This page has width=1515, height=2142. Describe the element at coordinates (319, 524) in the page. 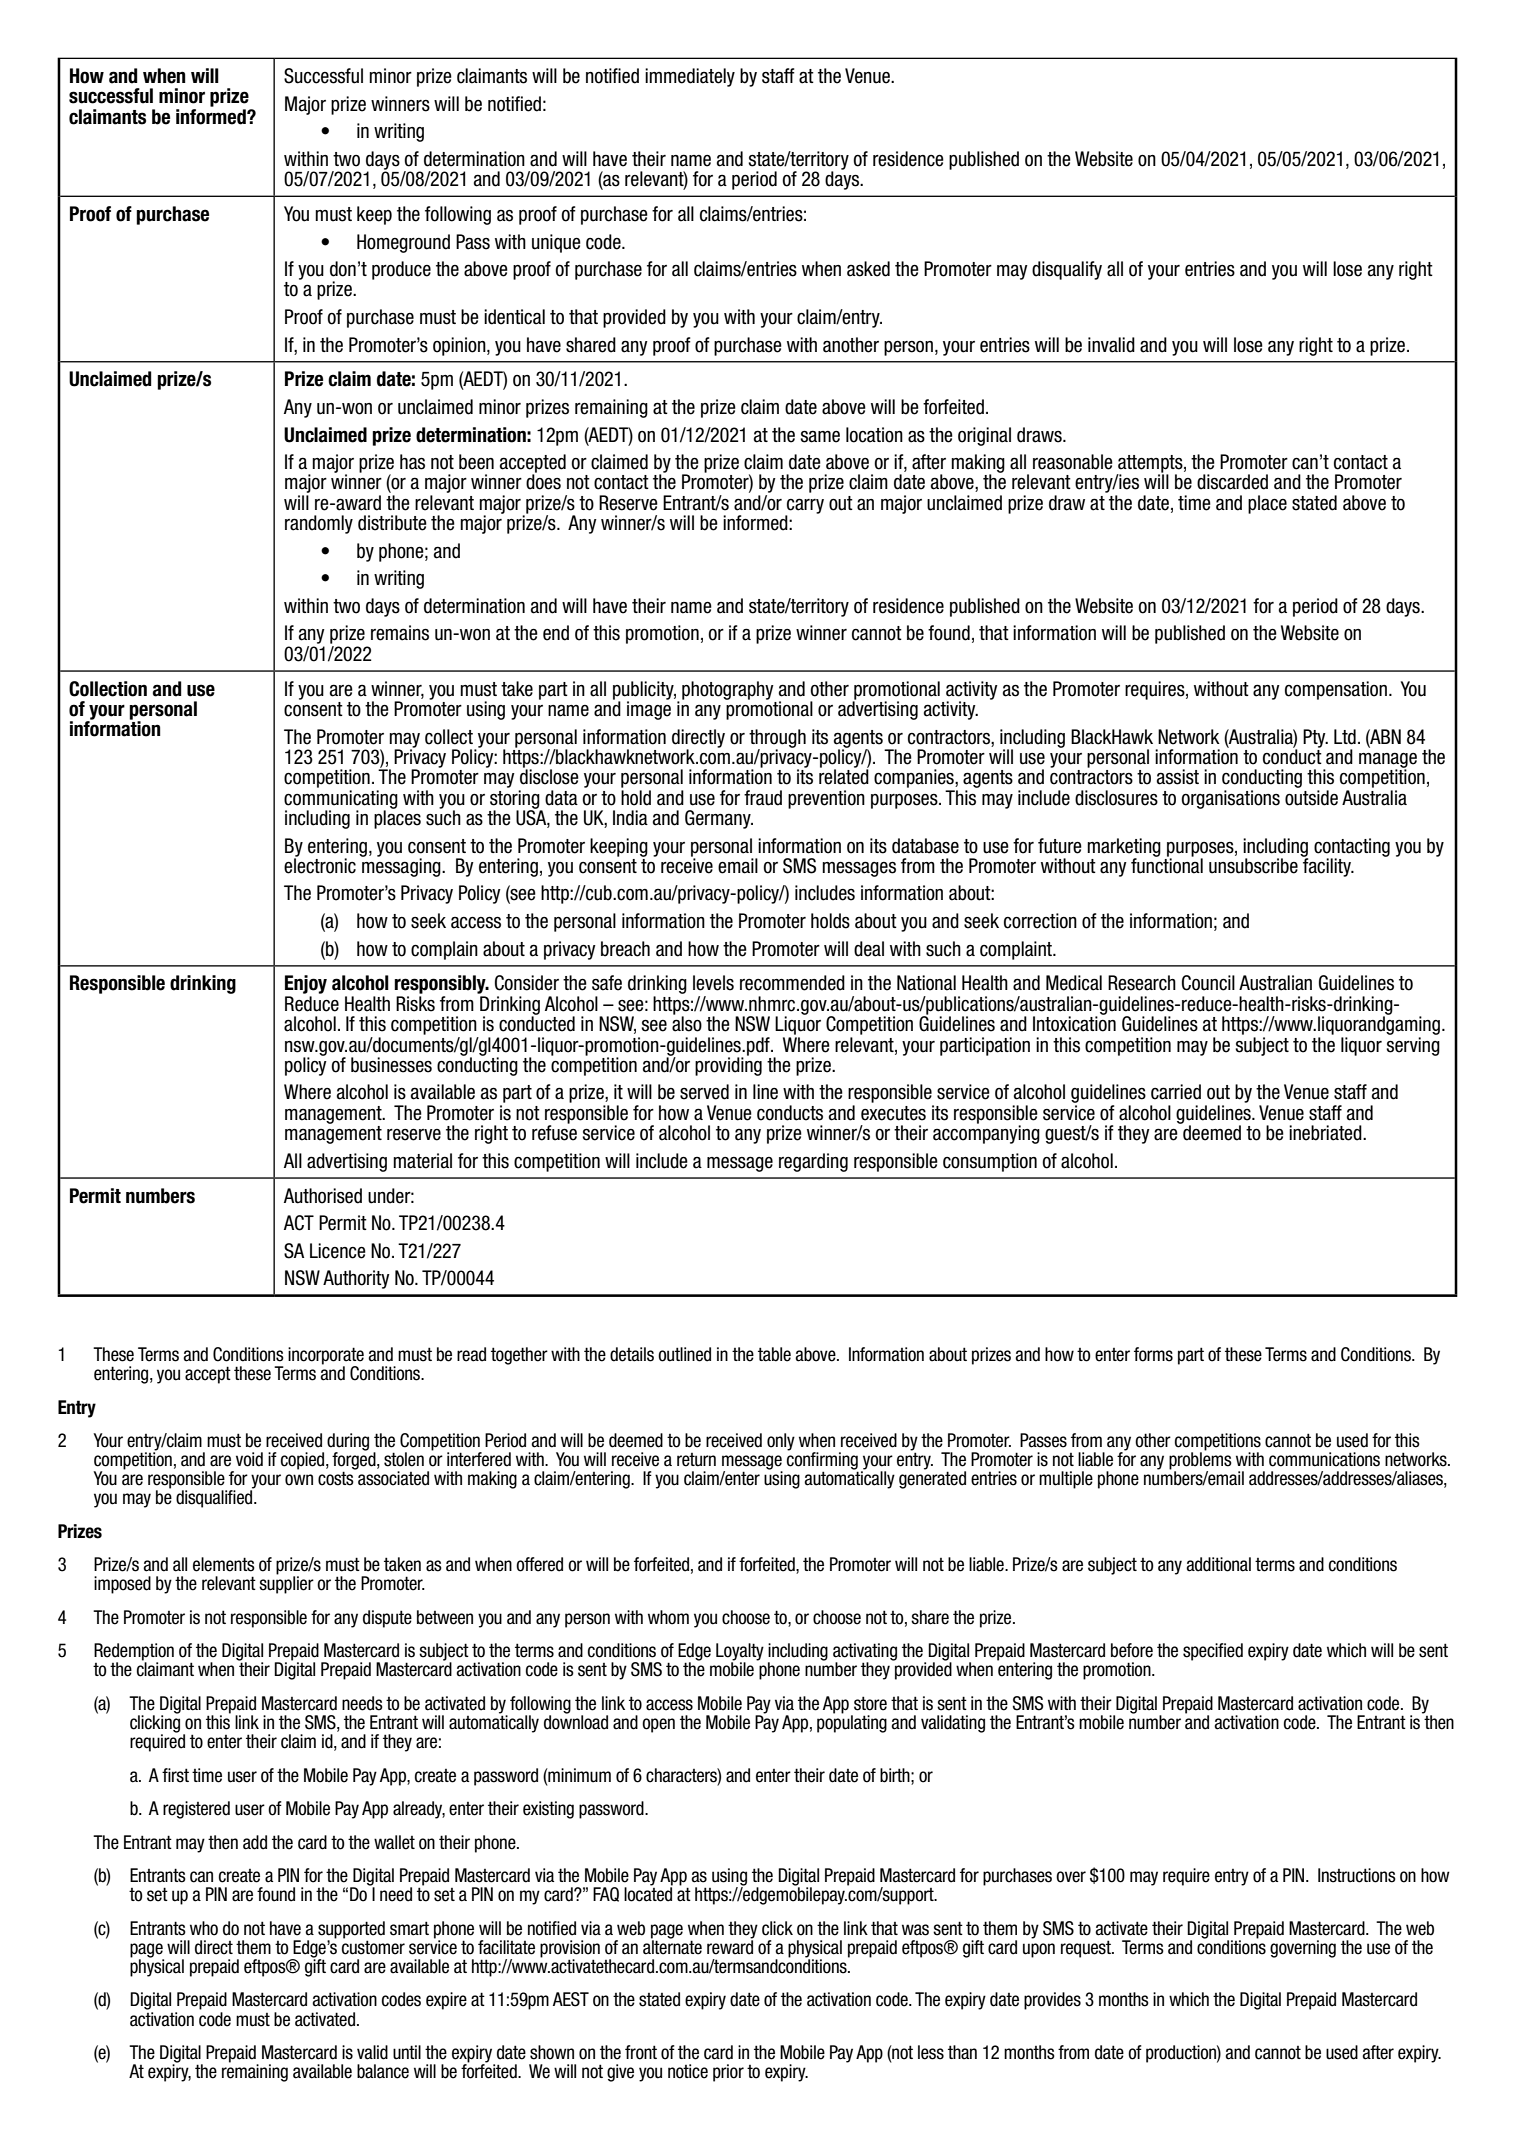

I see `randomly` at that location.
